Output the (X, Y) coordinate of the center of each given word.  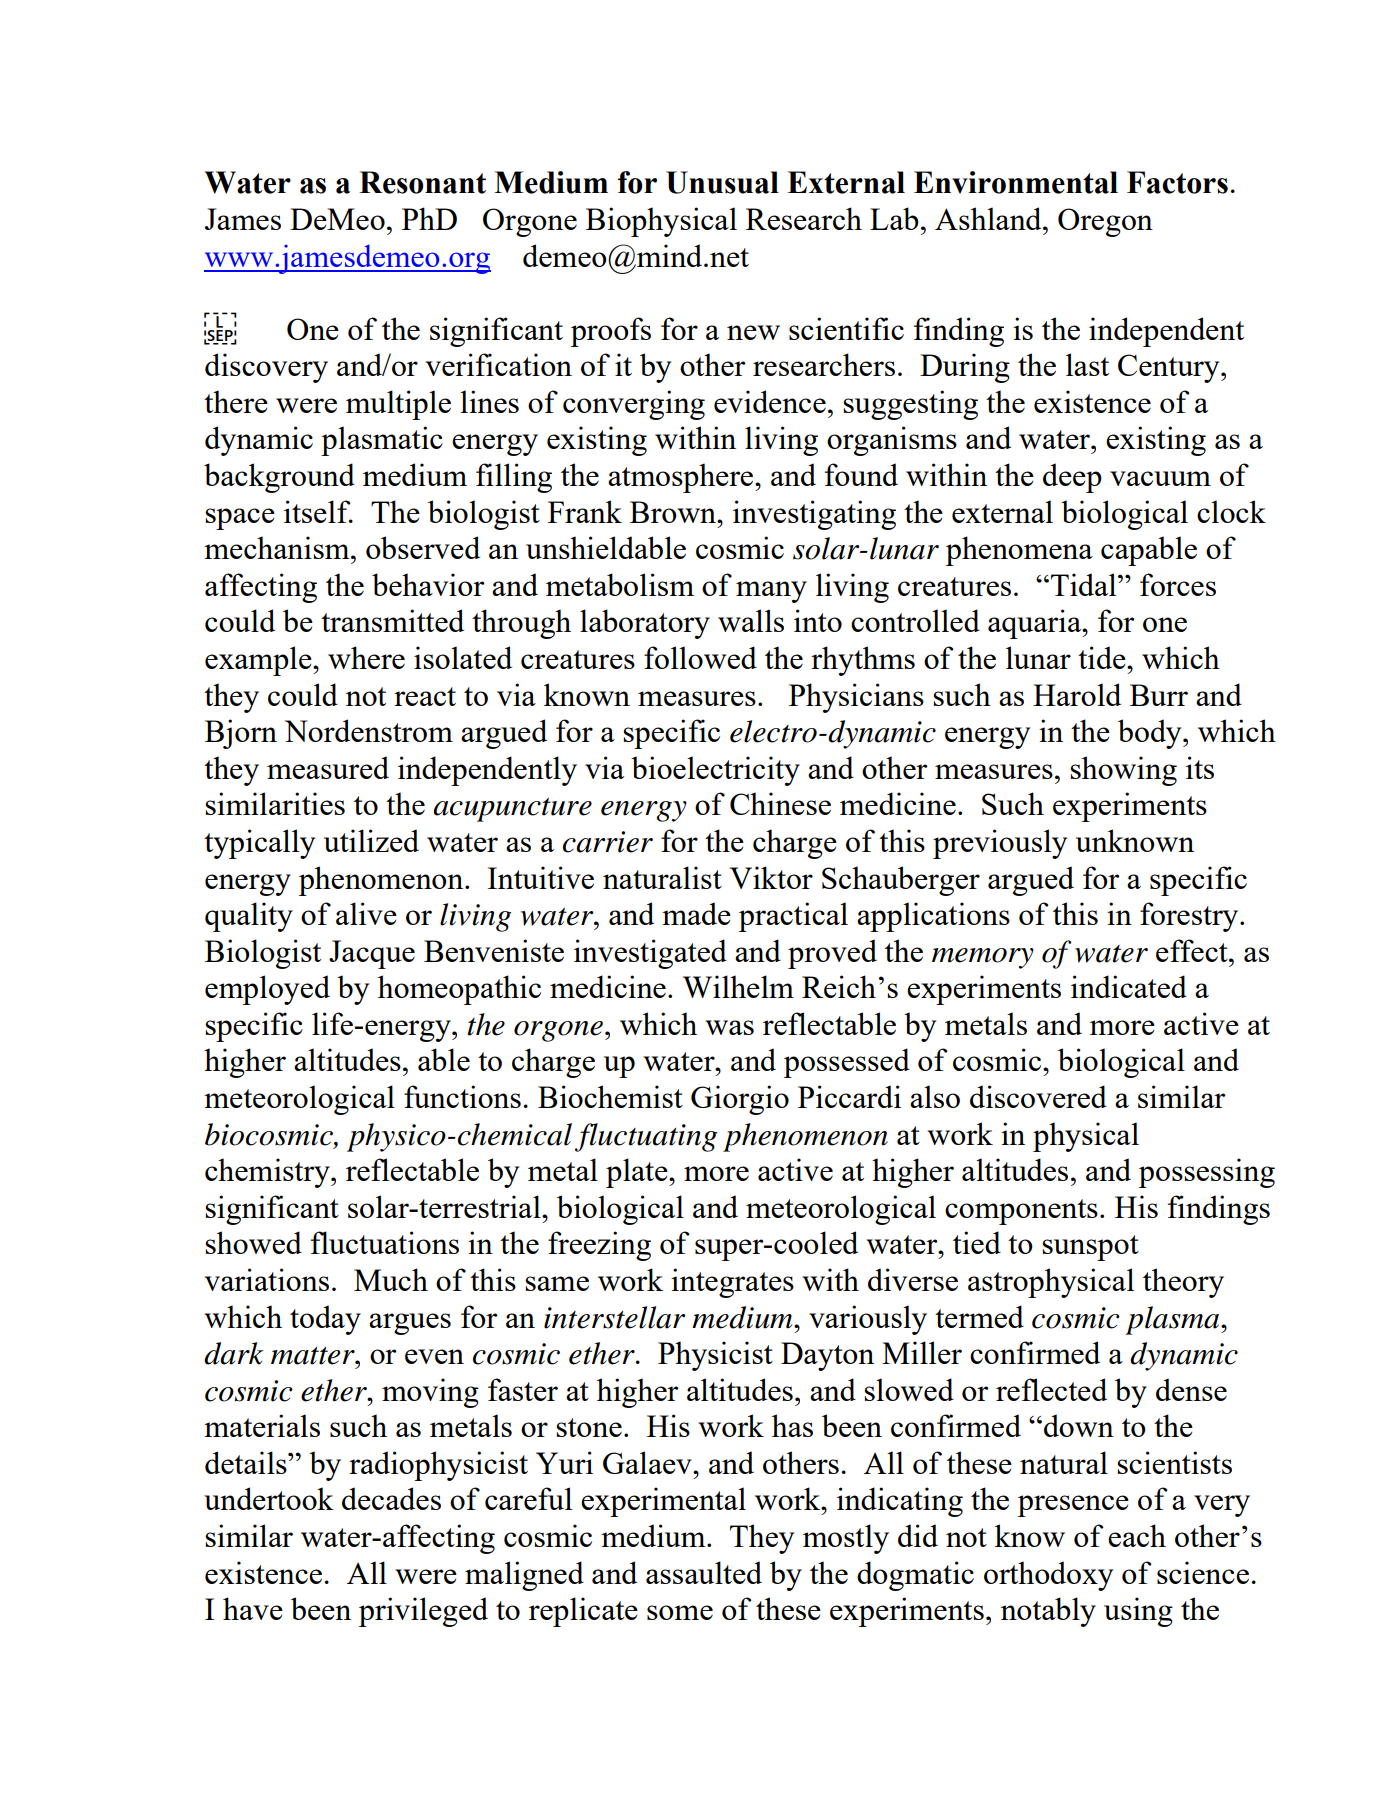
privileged (423, 1612)
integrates (732, 1283)
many (771, 592)
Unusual (722, 182)
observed (423, 547)
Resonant (422, 182)
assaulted (704, 1572)
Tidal (1085, 584)
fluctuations (385, 1242)
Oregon (1105, 222)
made (696, 913)
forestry (1190, 917)
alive (366, 913)
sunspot (1090, 1248)
